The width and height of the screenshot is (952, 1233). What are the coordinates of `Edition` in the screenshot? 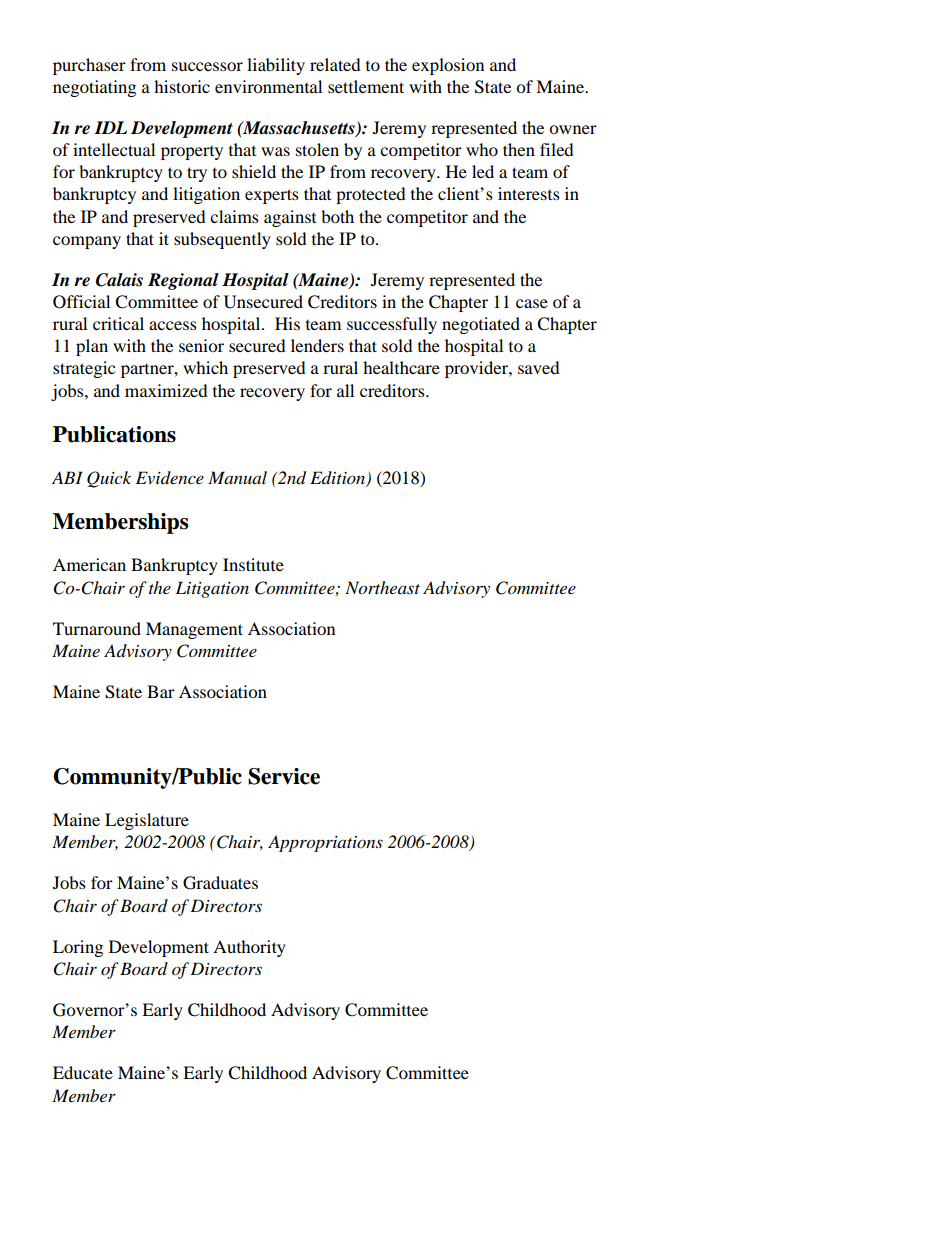 It's located at (339, 479).
